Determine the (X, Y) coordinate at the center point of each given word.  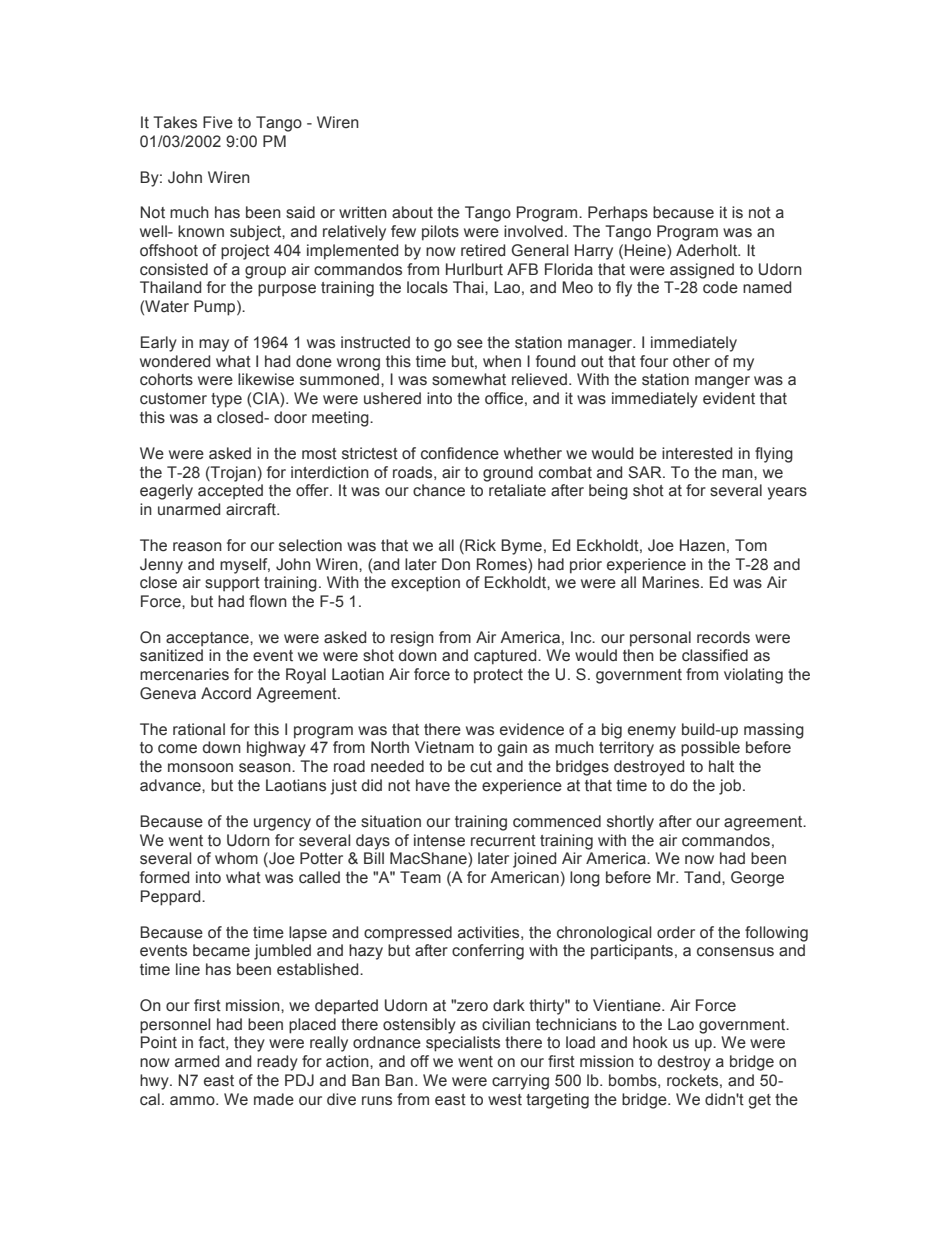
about (412, 212)
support (232, 584)
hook (650, 1042)
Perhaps (618, 214)
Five (218, 122)
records (723, 637)
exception (425, 584)
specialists (463, 1044)
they (249, 1044)
